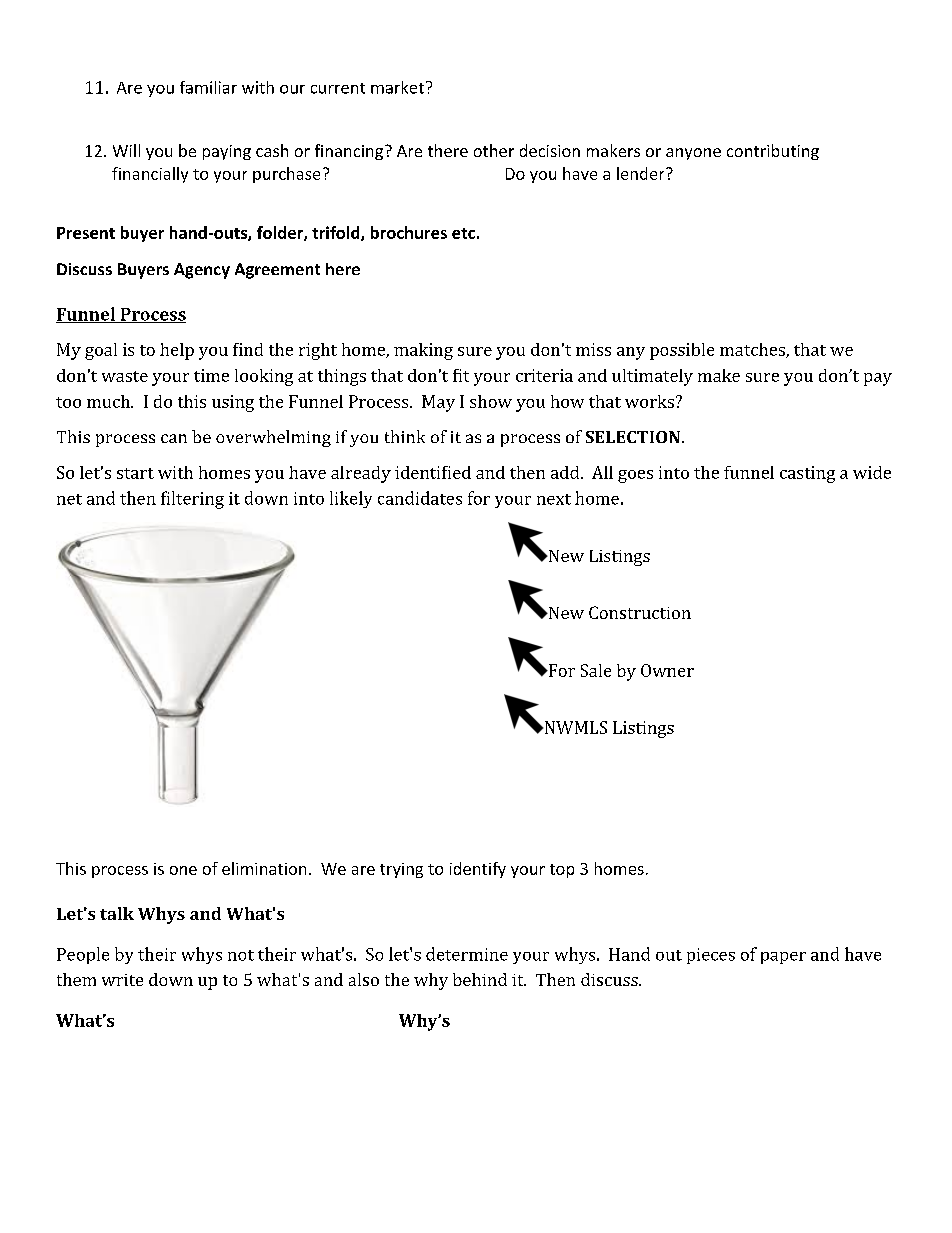  I want to click on contributing, so click(773, 152).
